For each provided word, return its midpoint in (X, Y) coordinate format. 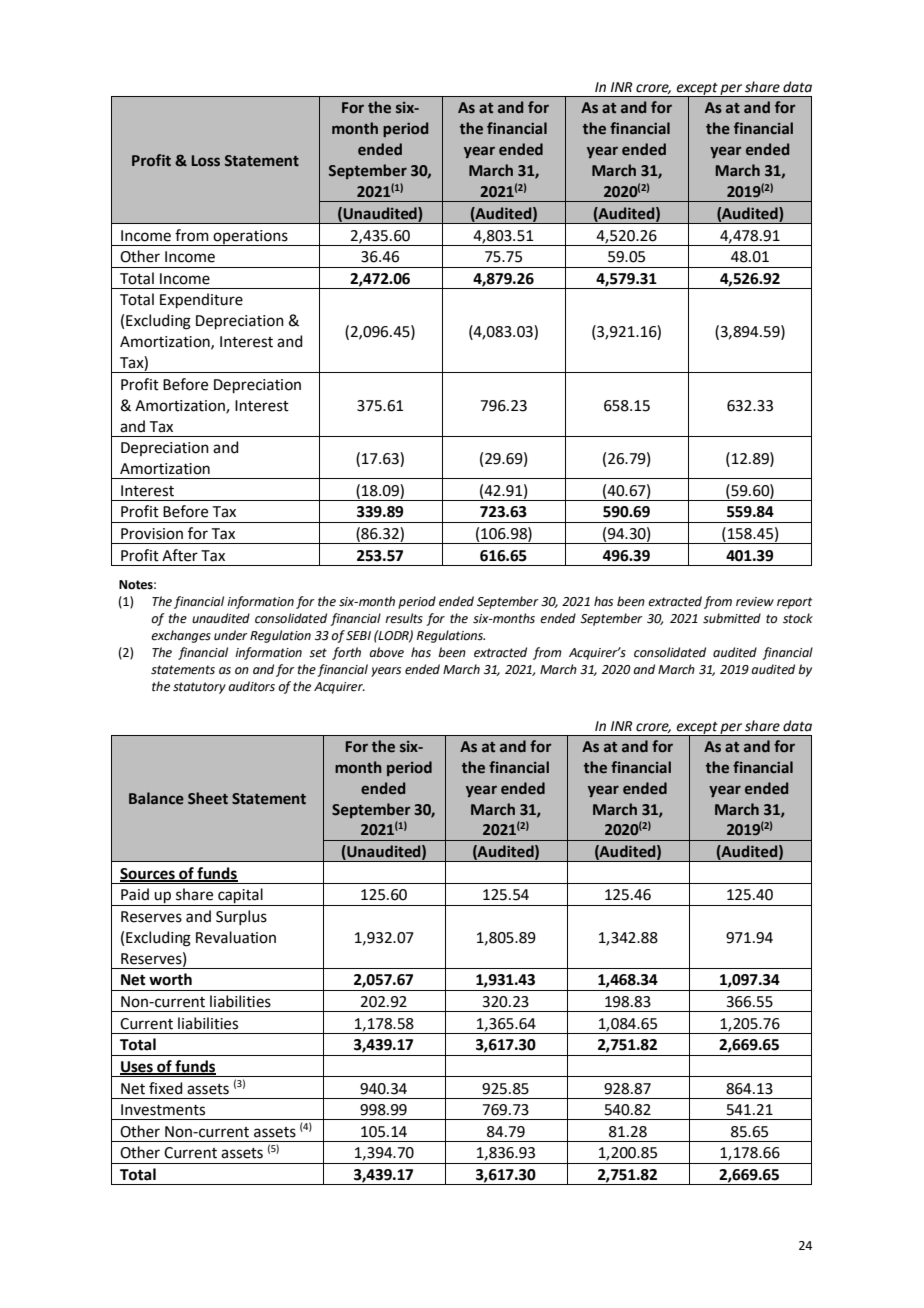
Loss (206, 161)
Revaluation (236, 937)
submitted (732, 618)
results (404, 618)
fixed (166, 1088)
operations (250, 238)
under (231, 635)
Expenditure (201, 300)
